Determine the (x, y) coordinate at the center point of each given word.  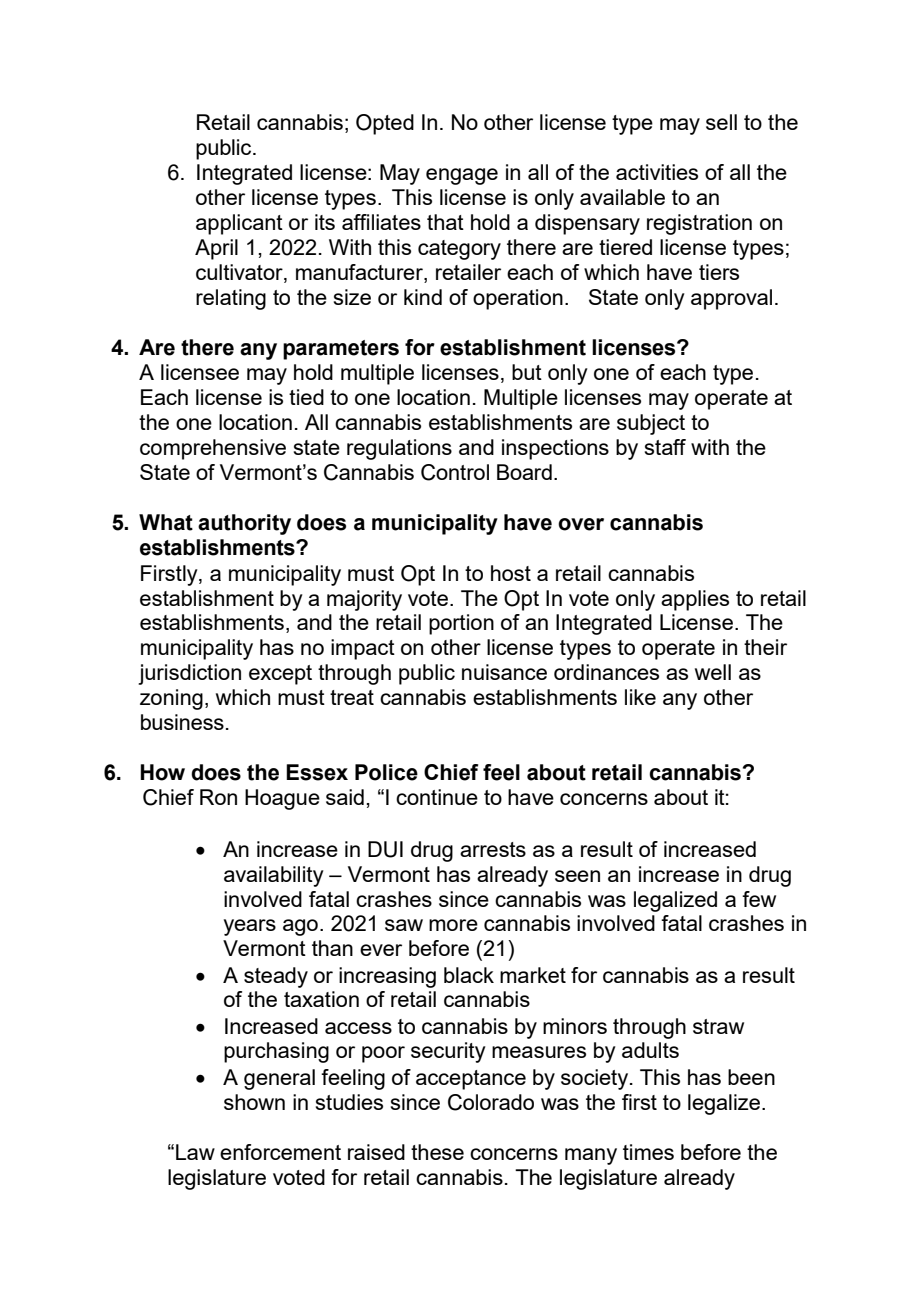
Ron (218, 797)
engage (462, 176)
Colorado (491, 1102)
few (759, 899)
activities (657, 172)
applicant (239, 224)
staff (665, 447)
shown (254, 1102)
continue (437, 797)
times (648, 1152)
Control (455, 472)
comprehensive (213, 449)
